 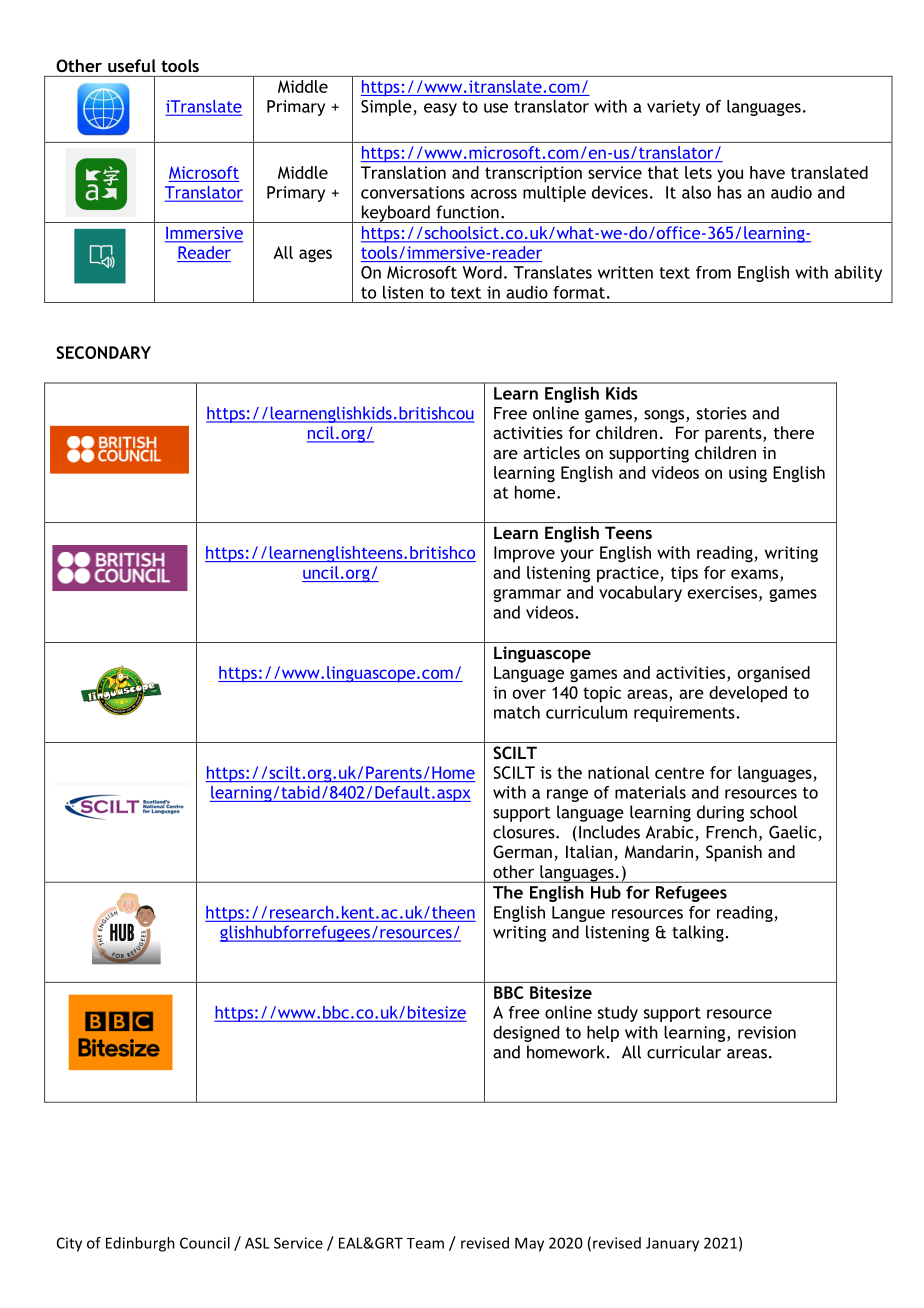 I want to click on easy, so click(x=440, y=109).
